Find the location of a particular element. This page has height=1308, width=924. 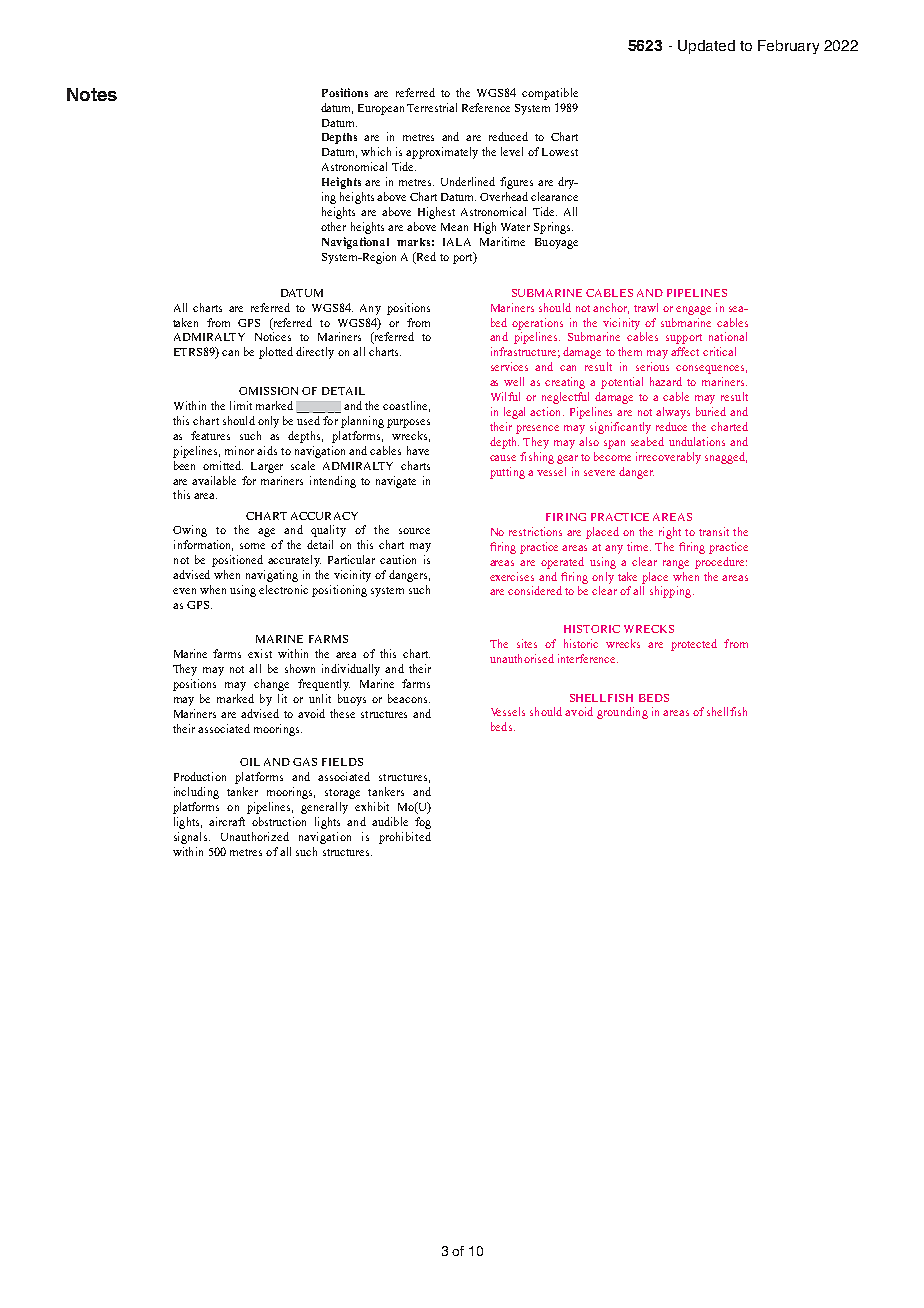

Updated is located at coordinates (706, 47).
